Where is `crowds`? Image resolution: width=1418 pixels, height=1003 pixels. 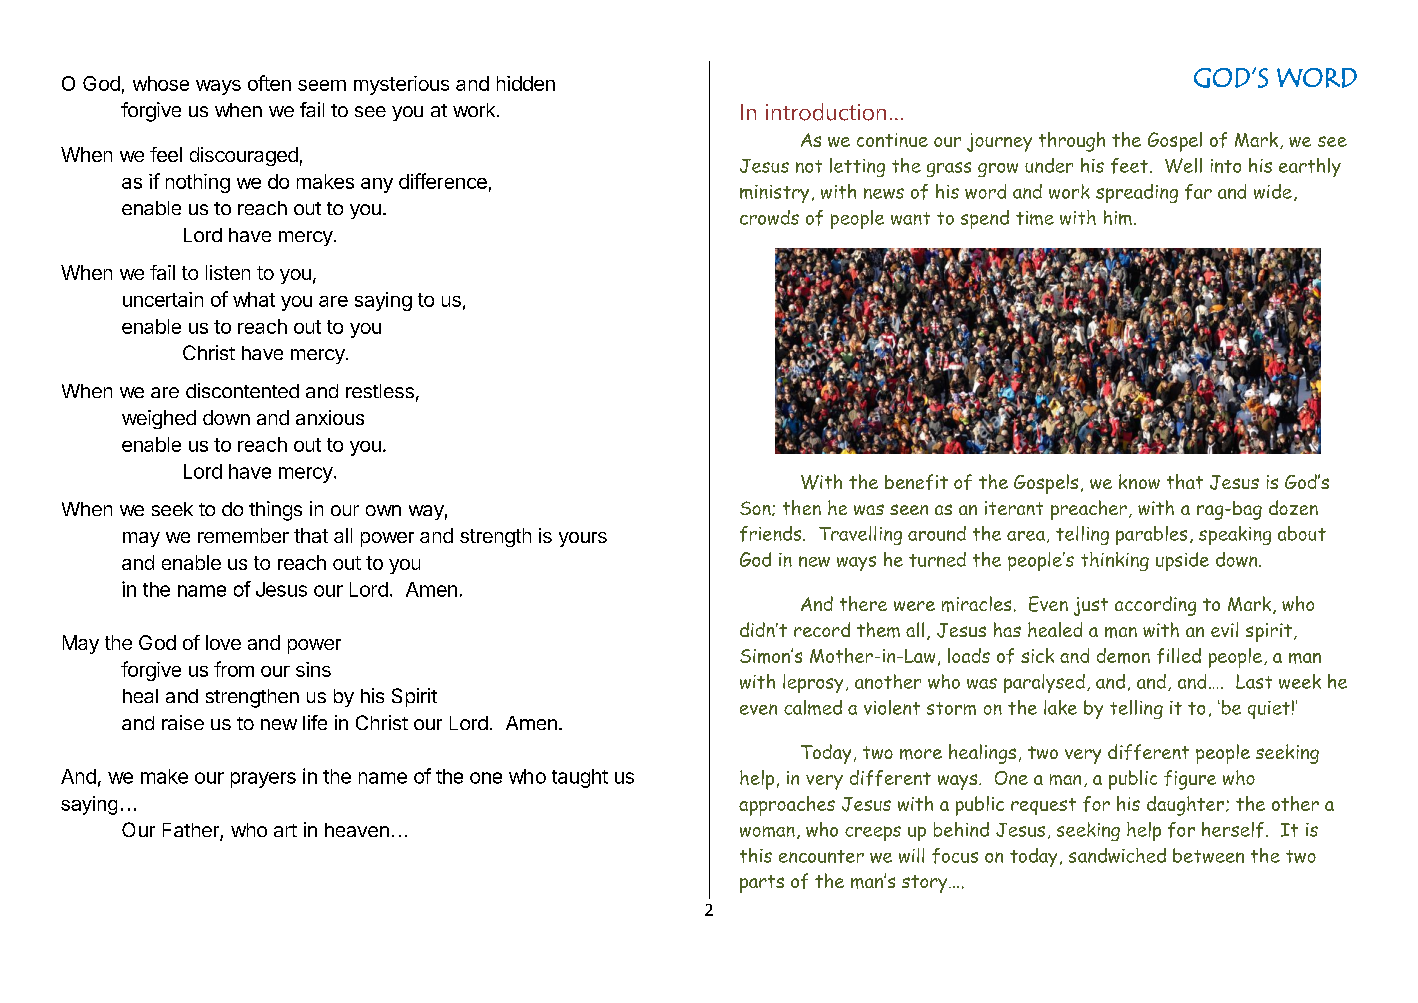 crowds is located at coordinates (769, 217).
